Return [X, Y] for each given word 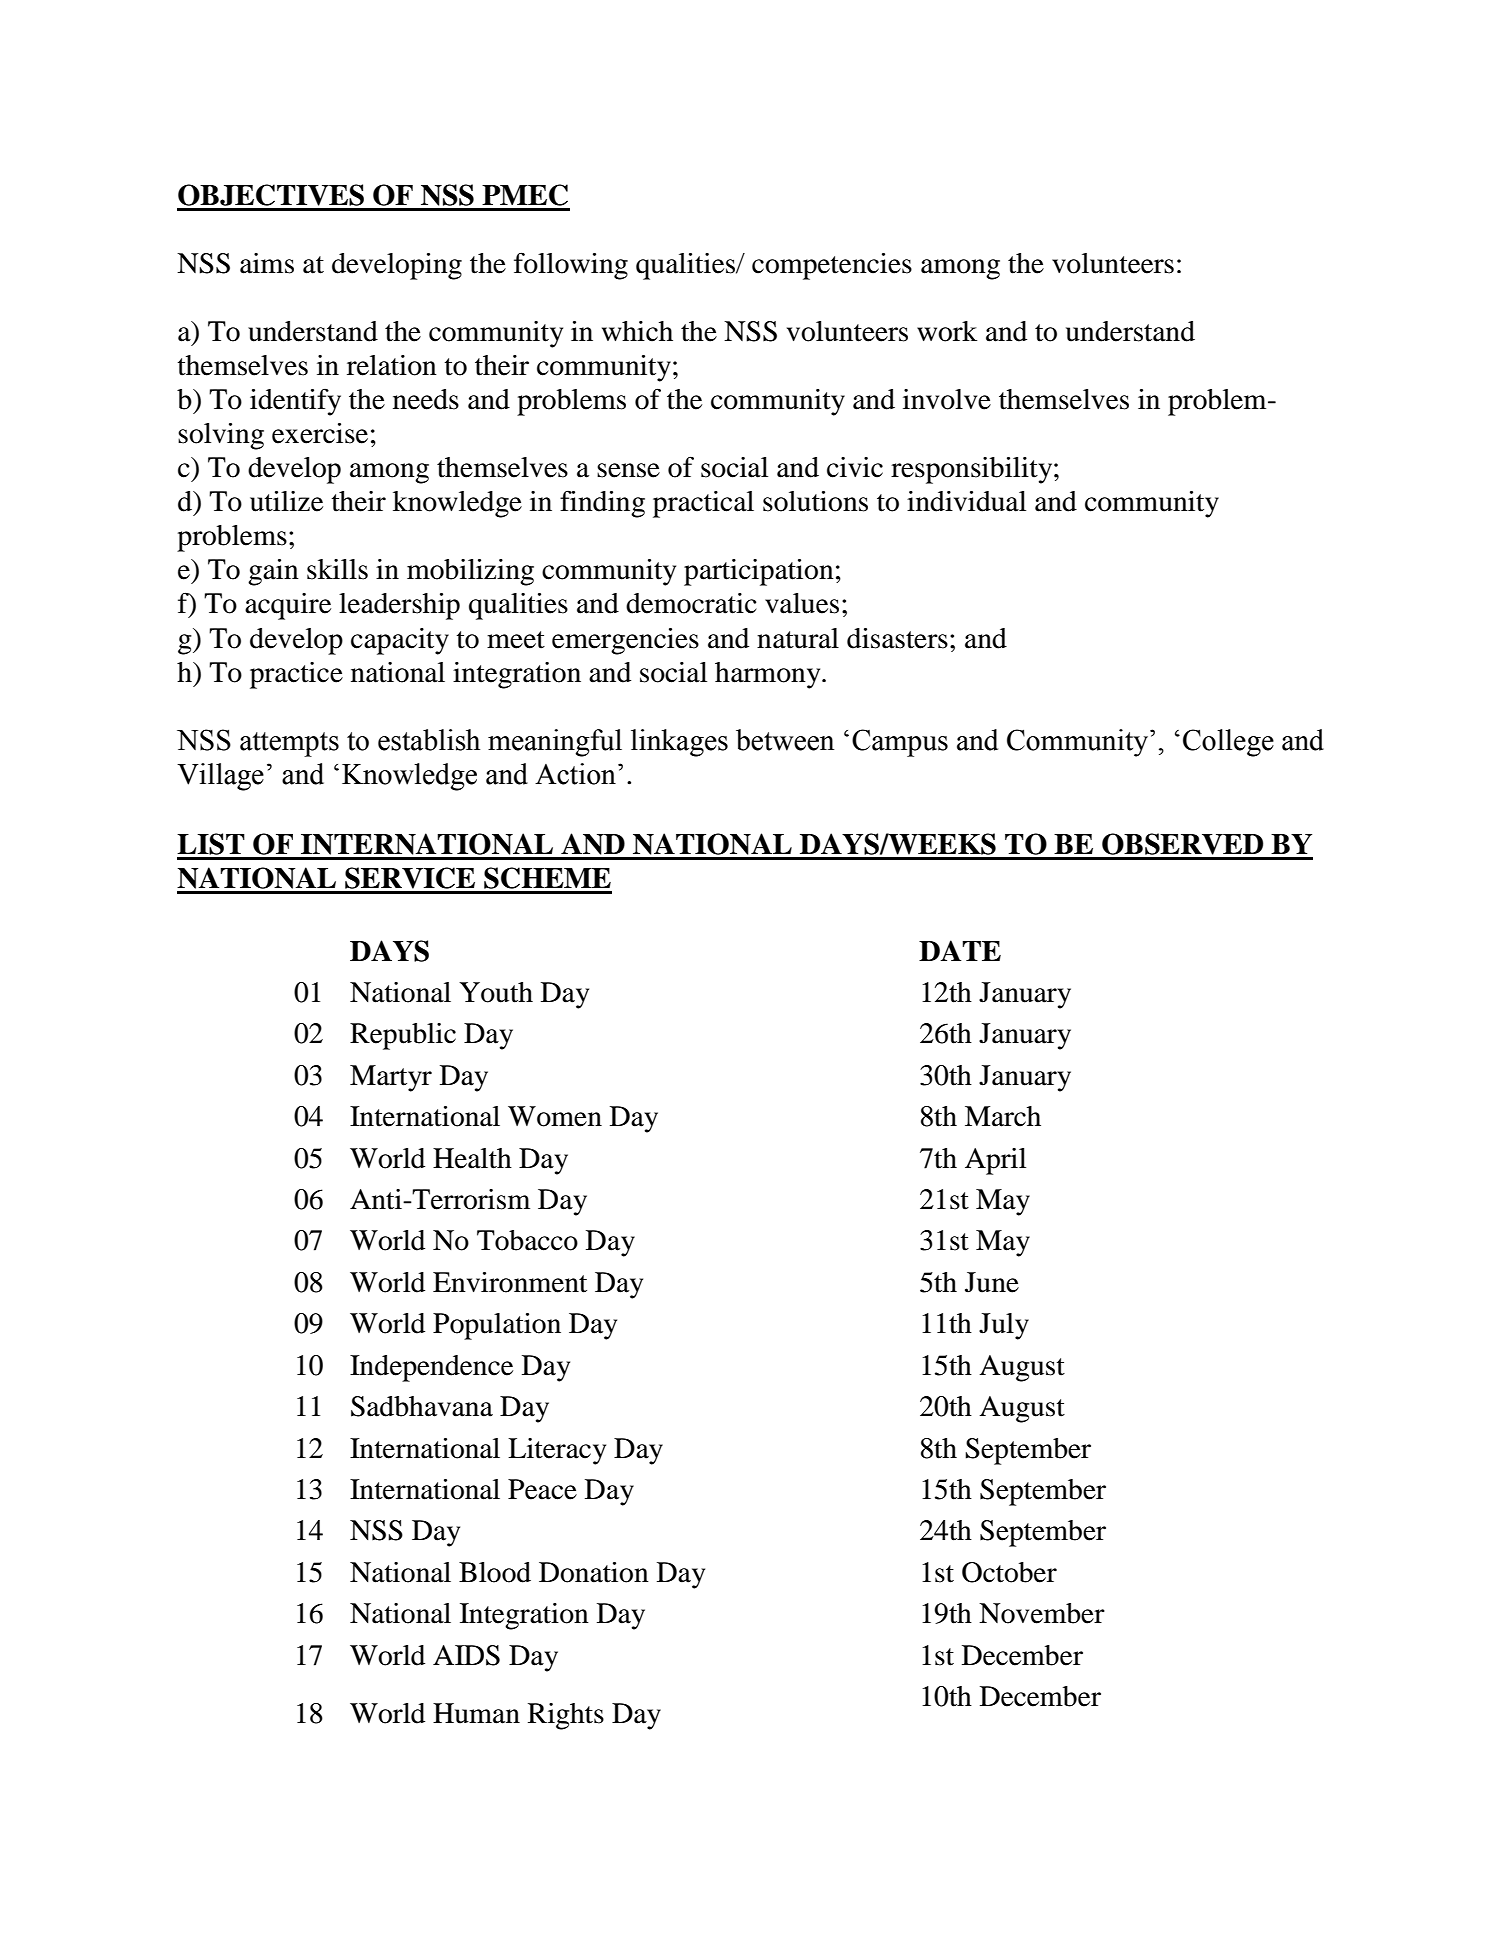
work [947, 331]
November [1042, 1613]
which [637, 331]
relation [392, 365]
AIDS [466, 1655]
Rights [566, 1716]
